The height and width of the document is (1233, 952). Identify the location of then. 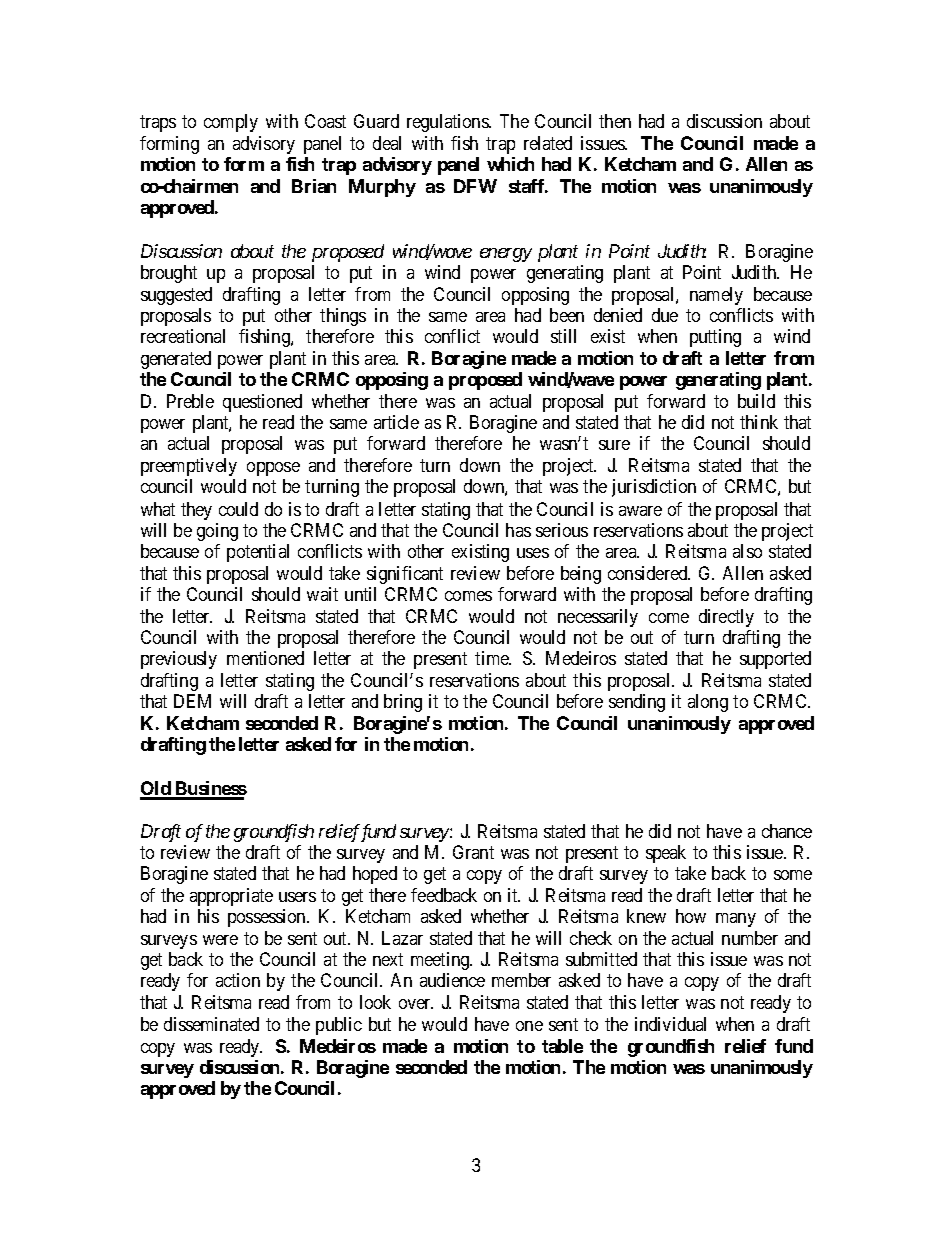
(615, 121).
